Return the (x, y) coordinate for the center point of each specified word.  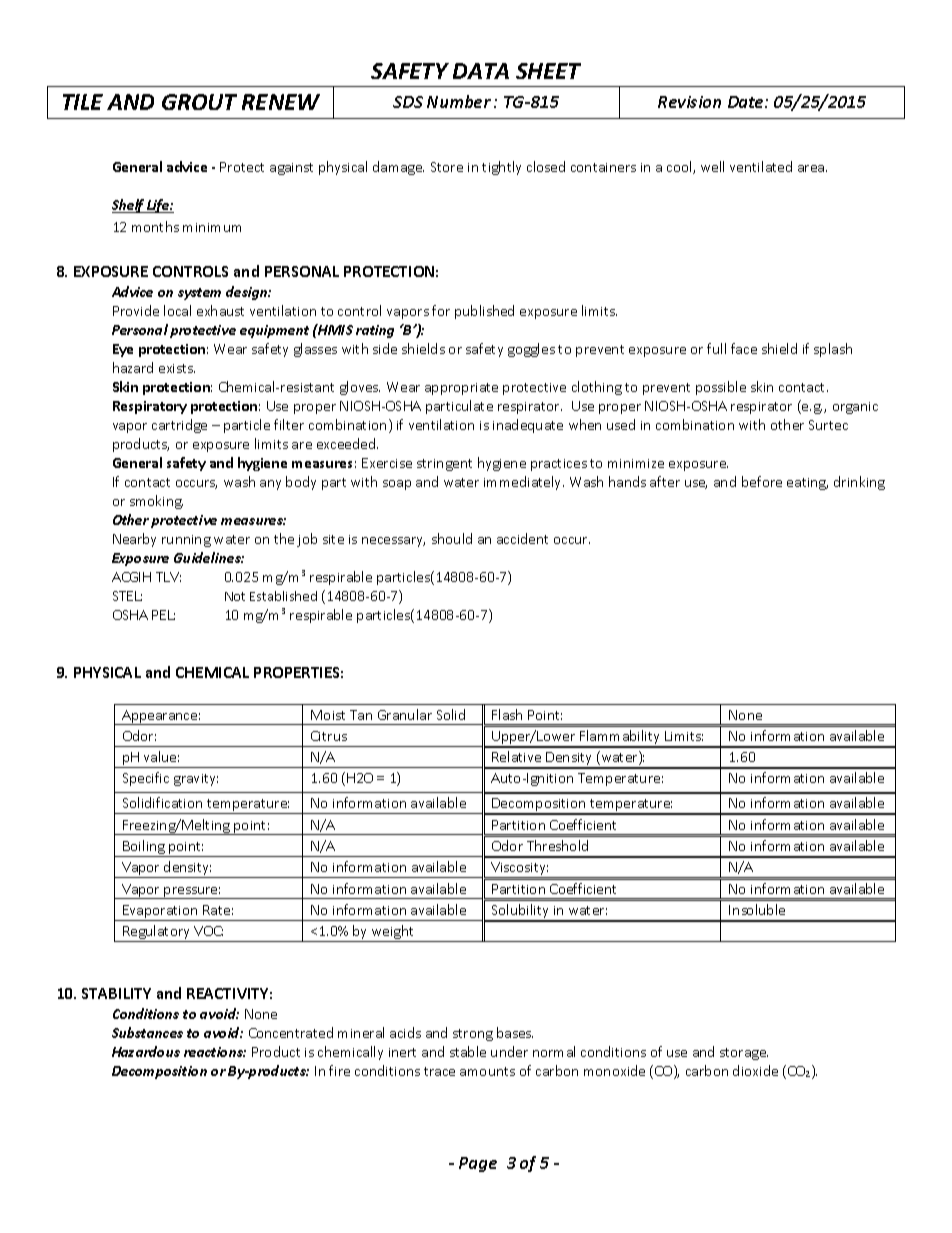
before (762, 481)
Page (478, 1164)
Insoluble (757, 909)
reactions (215, 1052)
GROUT (199, 102)
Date (747, 102)
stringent (444, 465)
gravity (196, 780)
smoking (156, 502)
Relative (516, 756)
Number (459, 101)
